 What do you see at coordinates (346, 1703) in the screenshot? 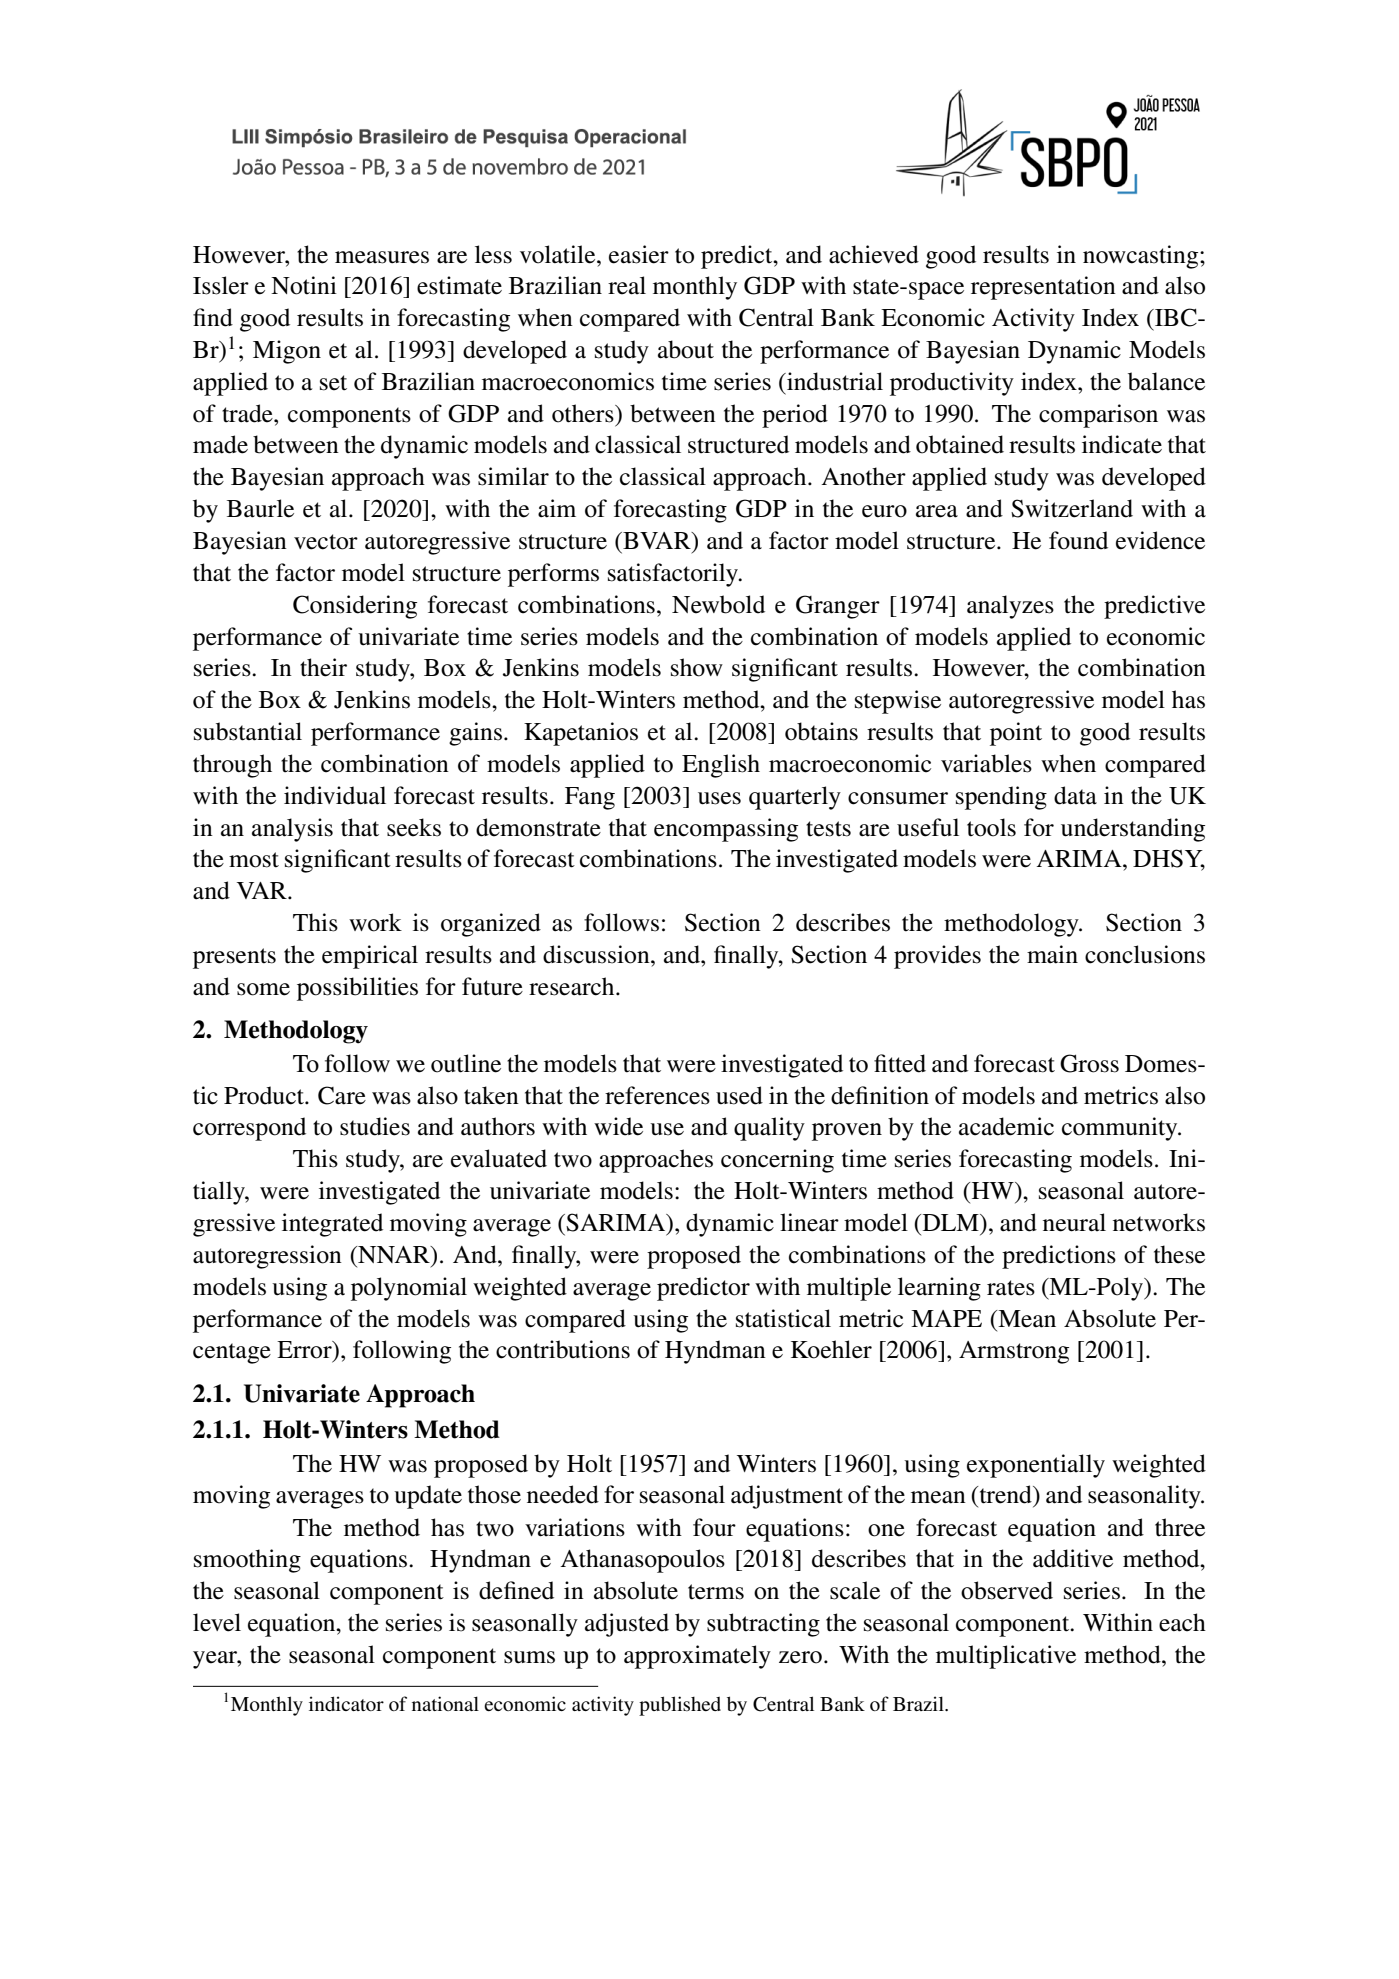
I see `indicator` at bounding box center [346, 1703].
